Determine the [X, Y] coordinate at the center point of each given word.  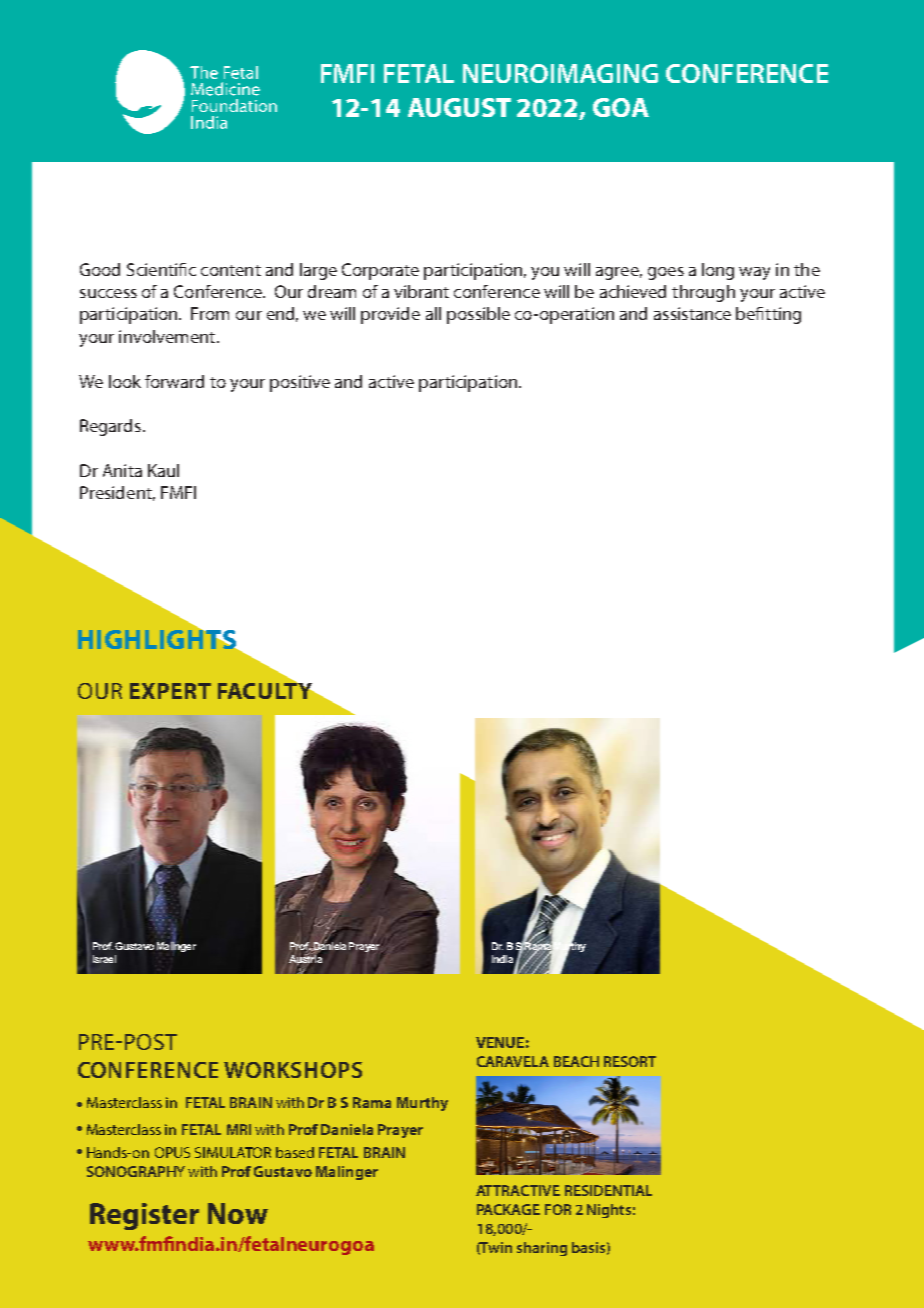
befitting [768, 315]
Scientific [161, 269]
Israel [104, 959]
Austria [306, 959]
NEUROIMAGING [560, 73]
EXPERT [170, 691]
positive [300, 383]
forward [174, 381]
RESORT [630, 1061]
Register [144, 1216]
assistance [692, 313]
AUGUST [459, 107]
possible [478, 315]
